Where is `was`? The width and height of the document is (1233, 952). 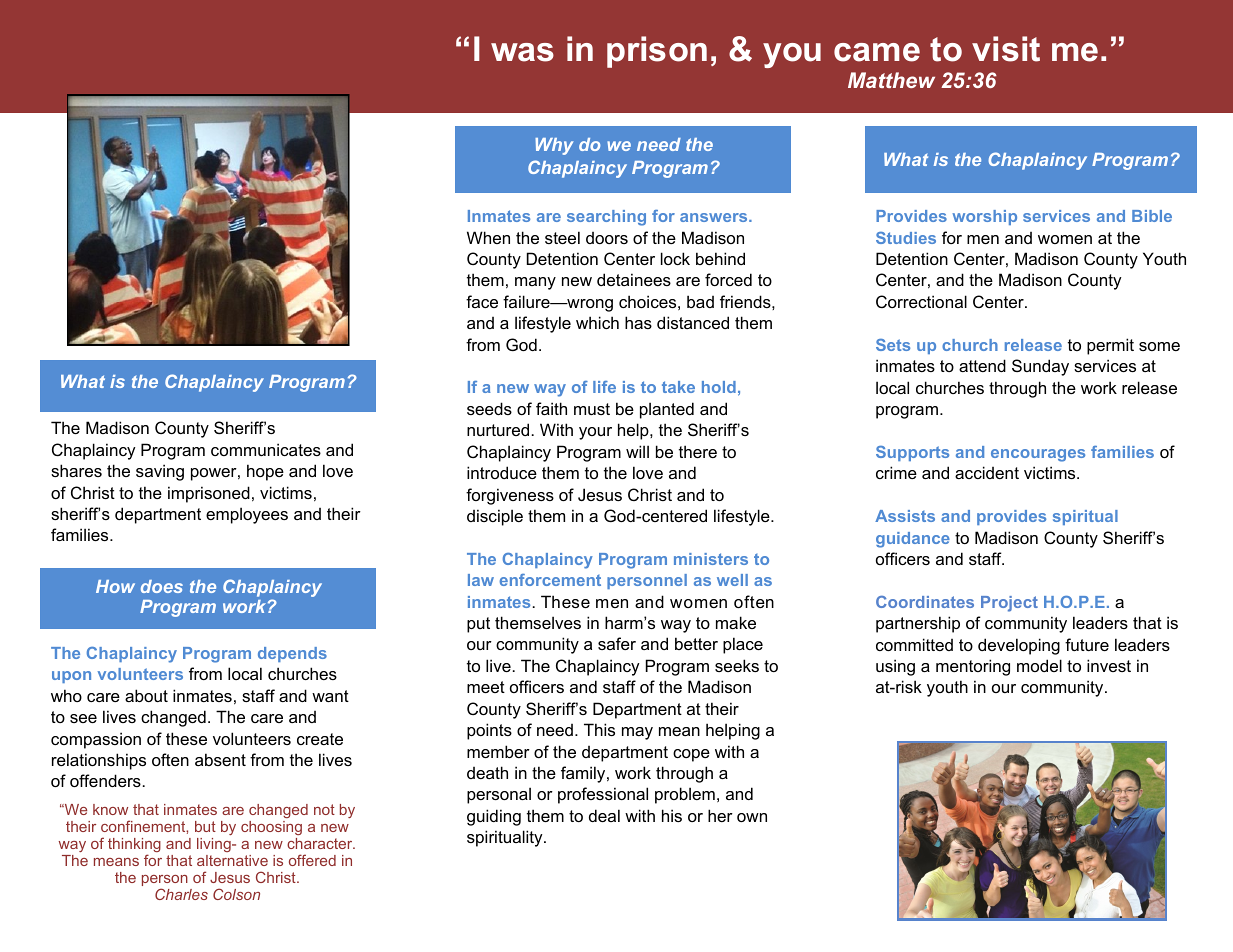
was is located at coordinates (522, 52).
